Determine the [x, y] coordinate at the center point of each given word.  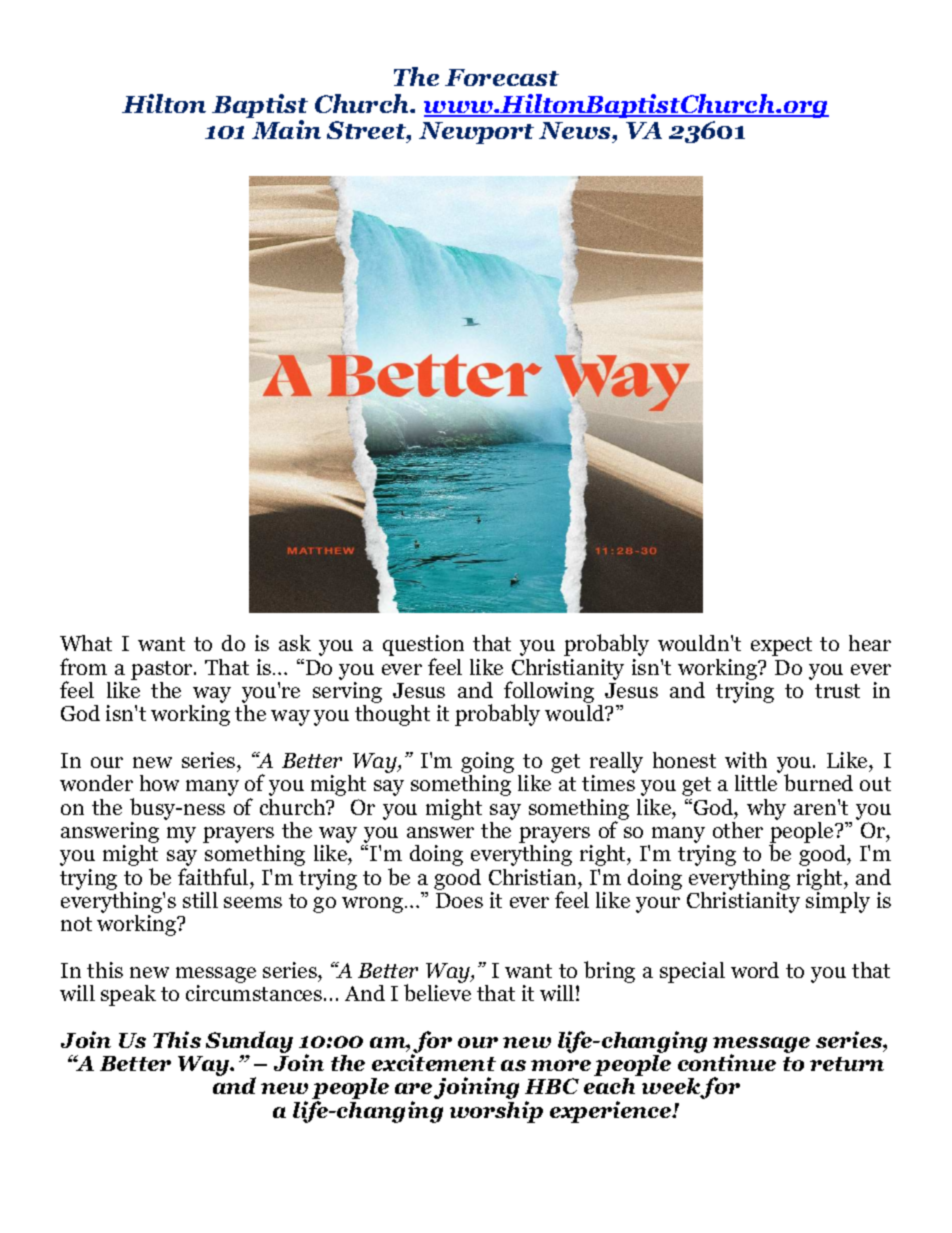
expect [781, 646]
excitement [434, 1062]
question [423, 647]
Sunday [249, 1043]
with [746, 760]
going [487, 764]
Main [286, 129]
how [159, 783]
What [86, 643]
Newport [476, 133]
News [576, 132]
